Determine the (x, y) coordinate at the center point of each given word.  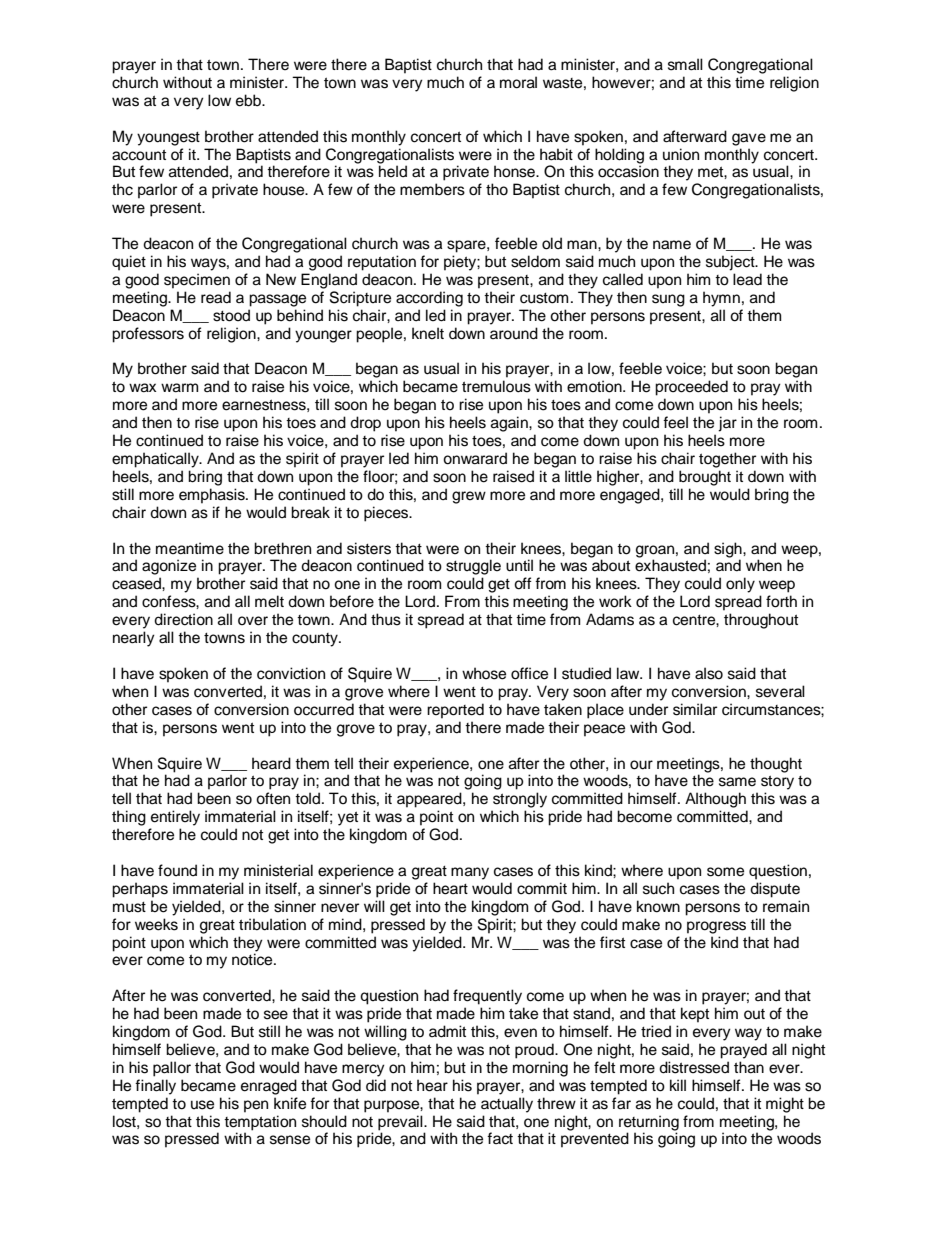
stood (231, 315)
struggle (473, 567)
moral (518, 82)
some (725, 872)
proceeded (691, 388)
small (685, 64)
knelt (428, 333)
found (177, 870)
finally (155, 1087)
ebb (249, 100)
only (740, 585)
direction (183, 619)
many (470, 873)
